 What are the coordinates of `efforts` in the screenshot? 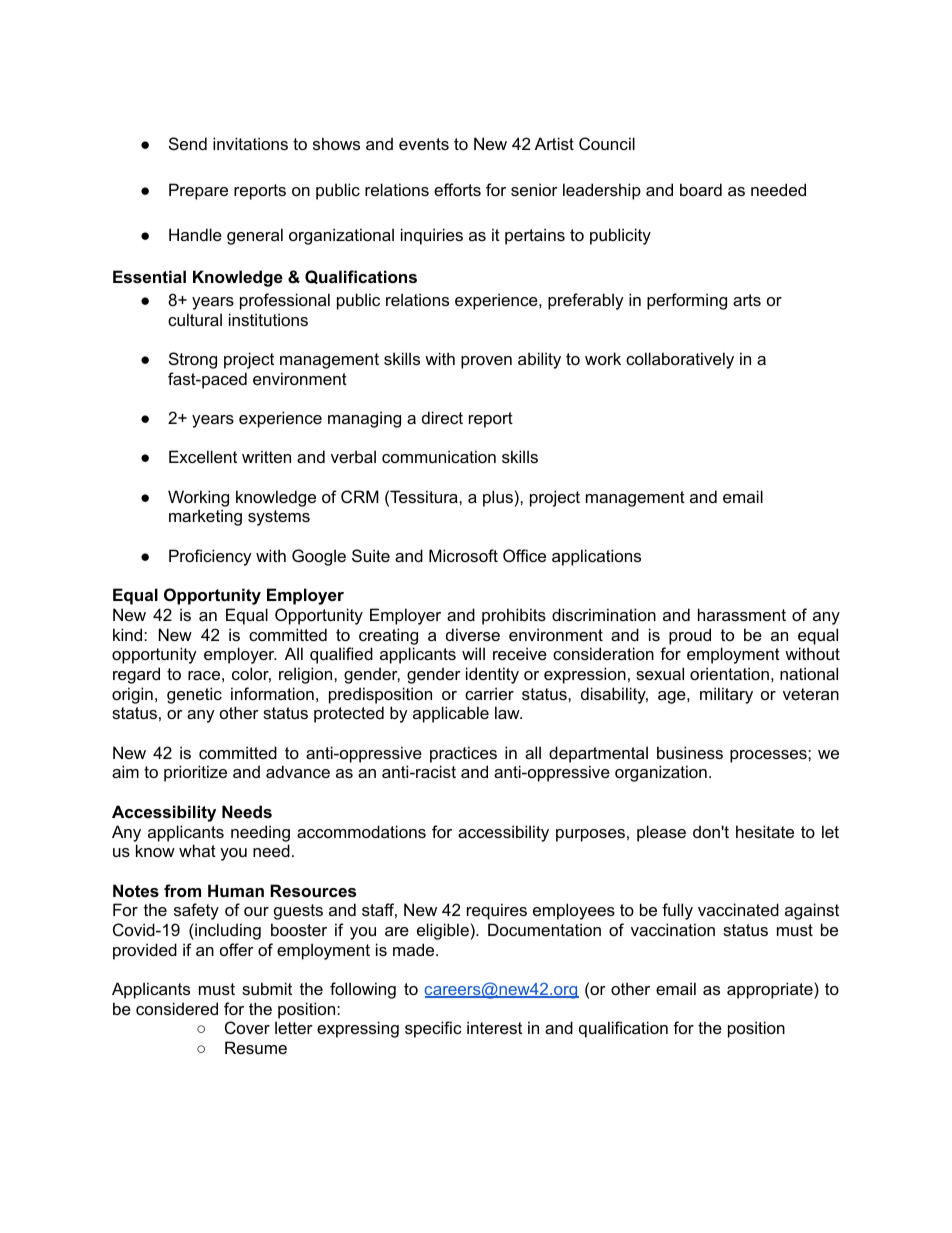 It's located at (457, 189).
